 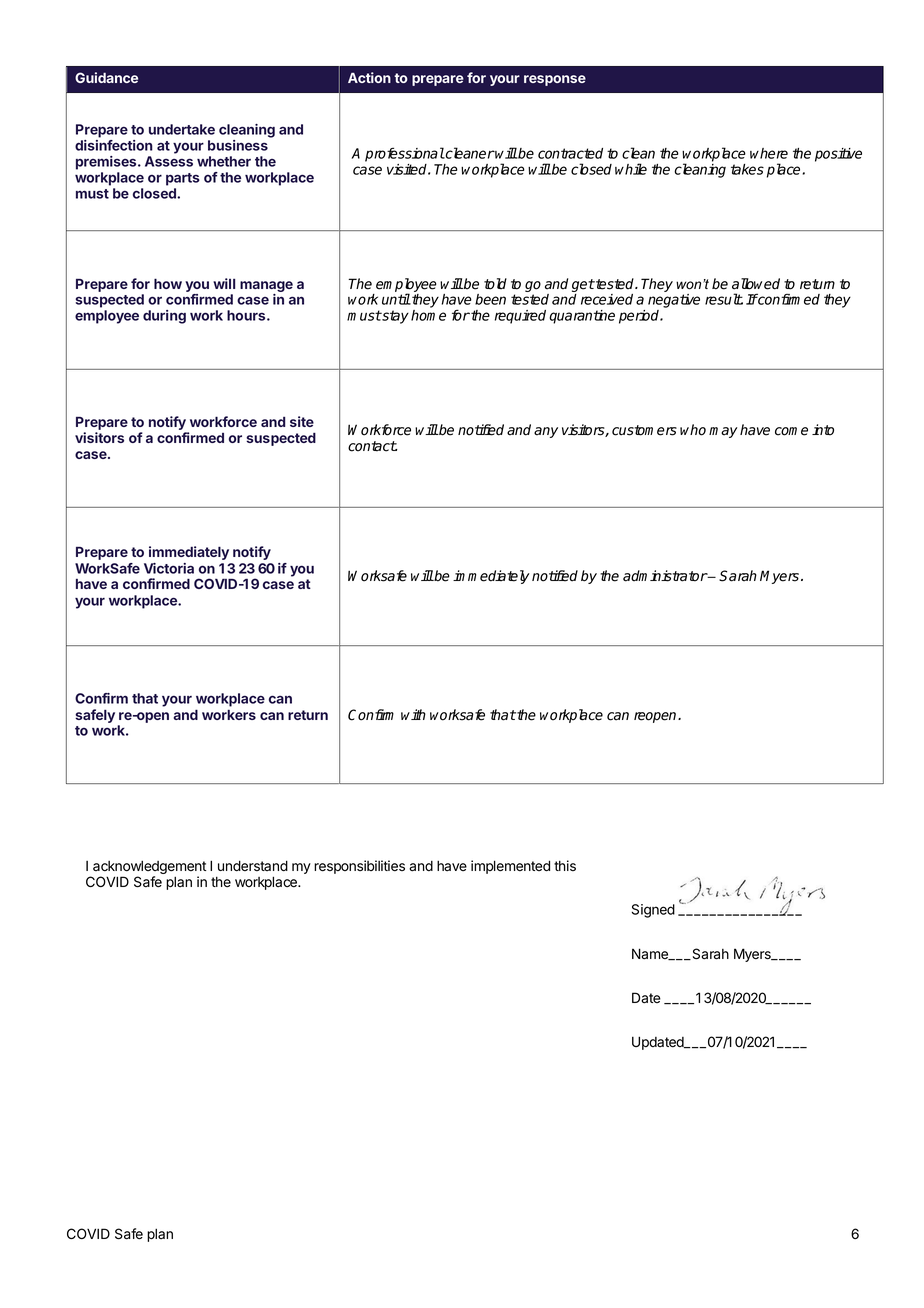 I want to click on with, so click(x=413, y=714).
